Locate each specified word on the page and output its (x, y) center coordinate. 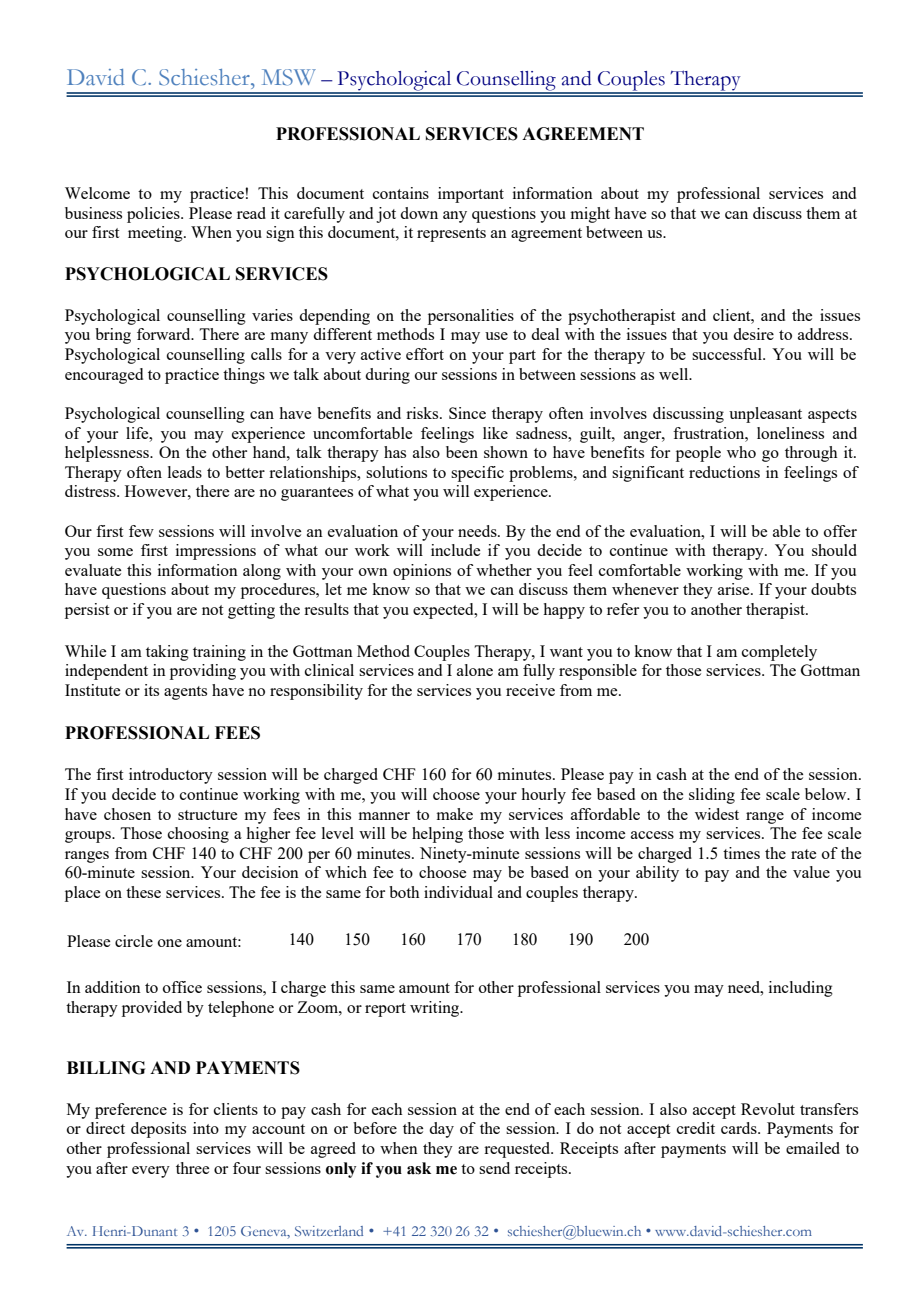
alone (475, 670)
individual (458, 892)
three (192, 1168)
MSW (289, 77)
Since (467, 413)
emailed (813, 1148)
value (811, 872)
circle (134, 941)
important (471, 195)
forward (165, 334)
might (590, 215)
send (494, 1168)
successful (728, 354)
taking (167, 653)
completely (779, 653)
